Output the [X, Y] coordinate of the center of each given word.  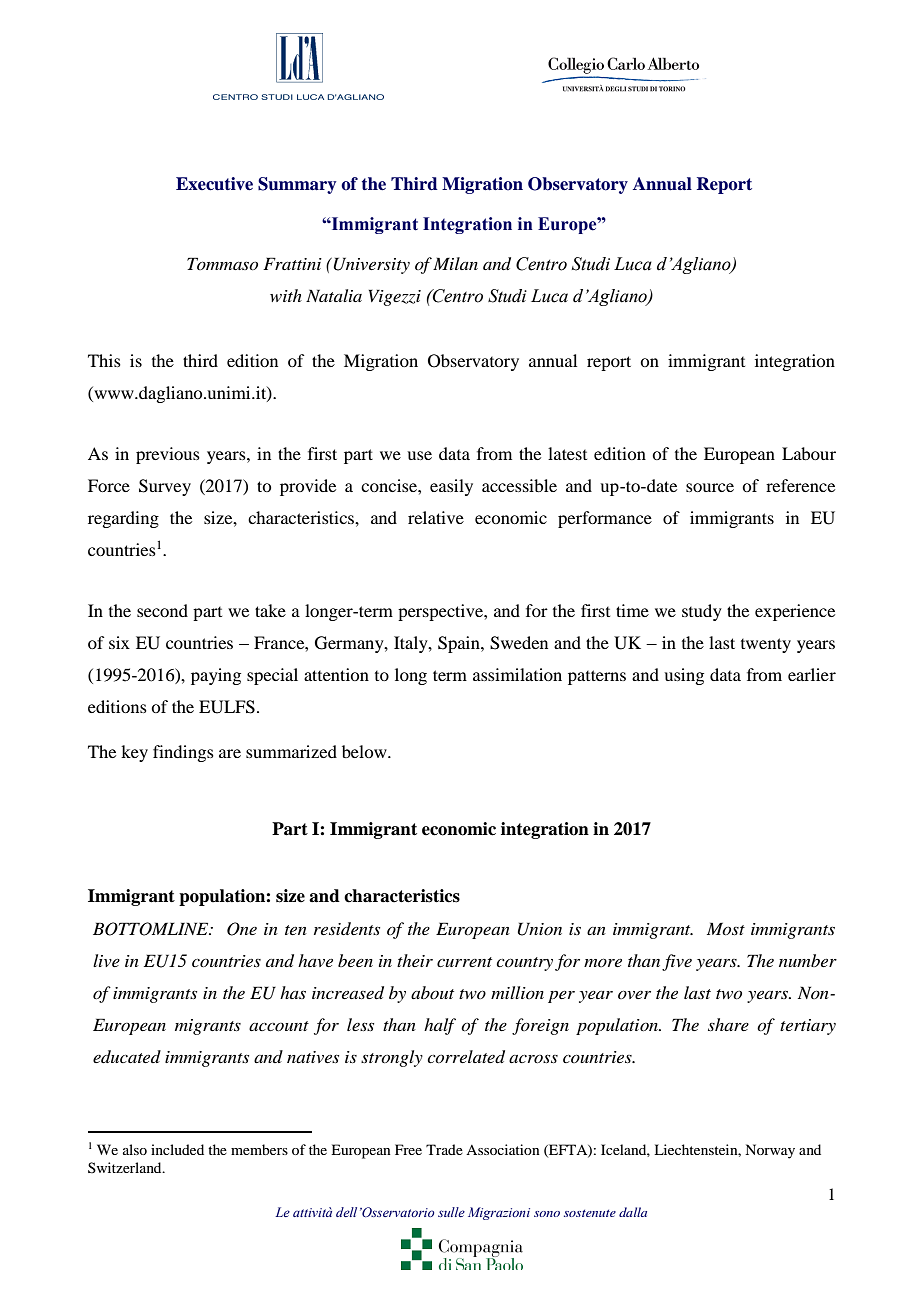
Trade [444, 1149]
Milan [455, 263]
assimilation [517, 674]
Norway [770, 1151]
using [684, 676]
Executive [214, 184]
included [177, 1149]
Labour [809, 453]
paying [216, 676]
